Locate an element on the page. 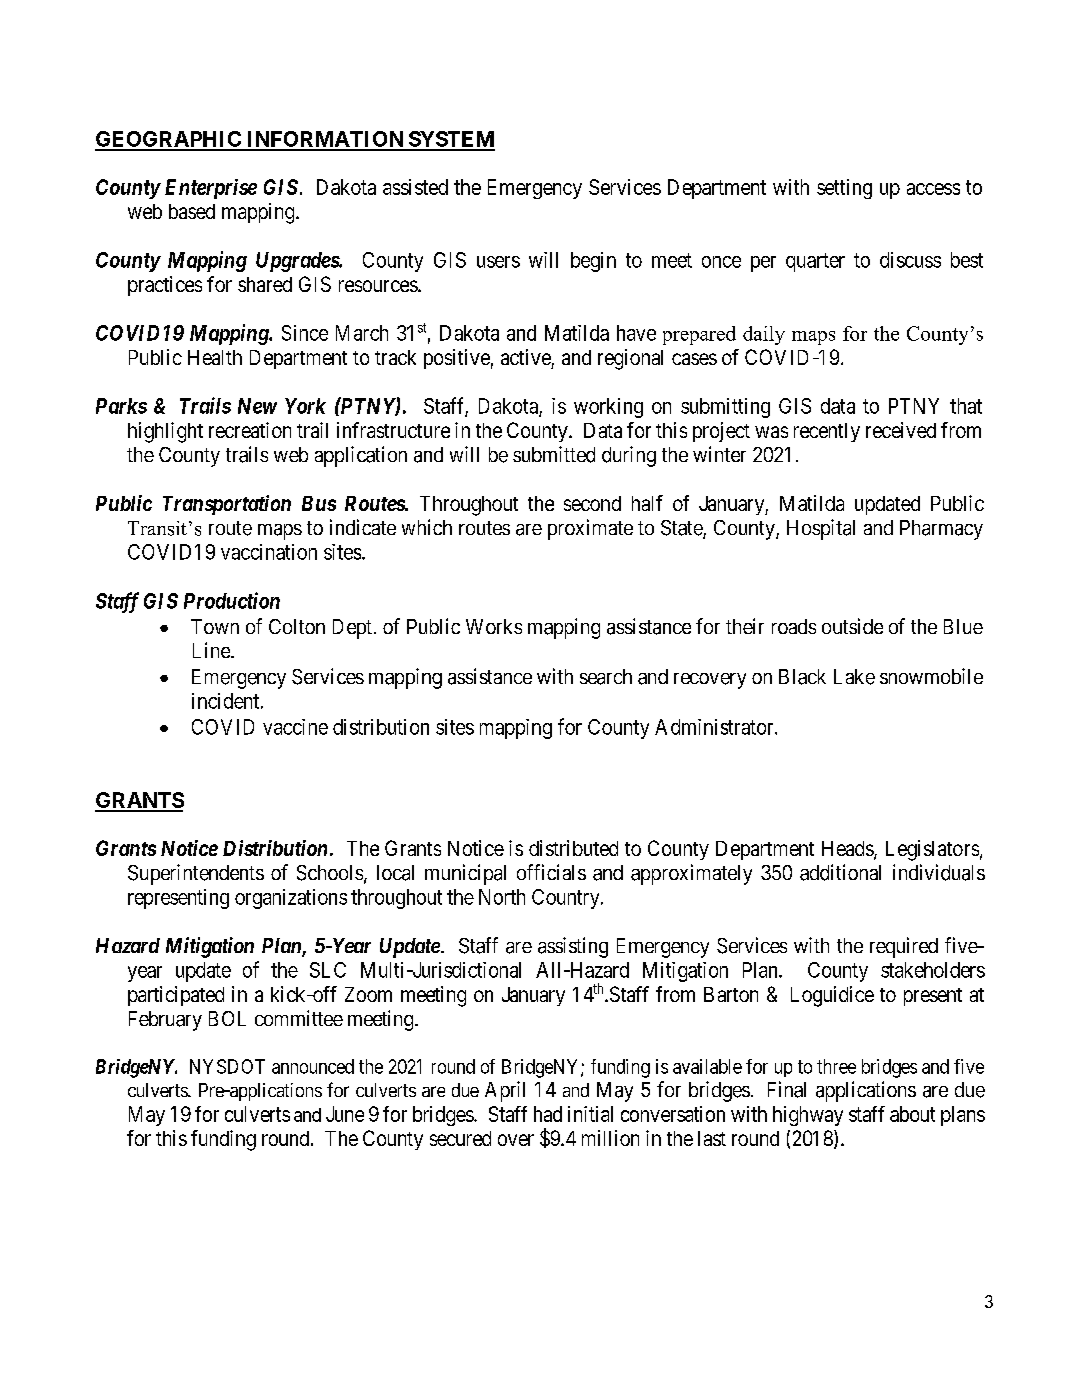  June is located at coordinates (345, 1114).
